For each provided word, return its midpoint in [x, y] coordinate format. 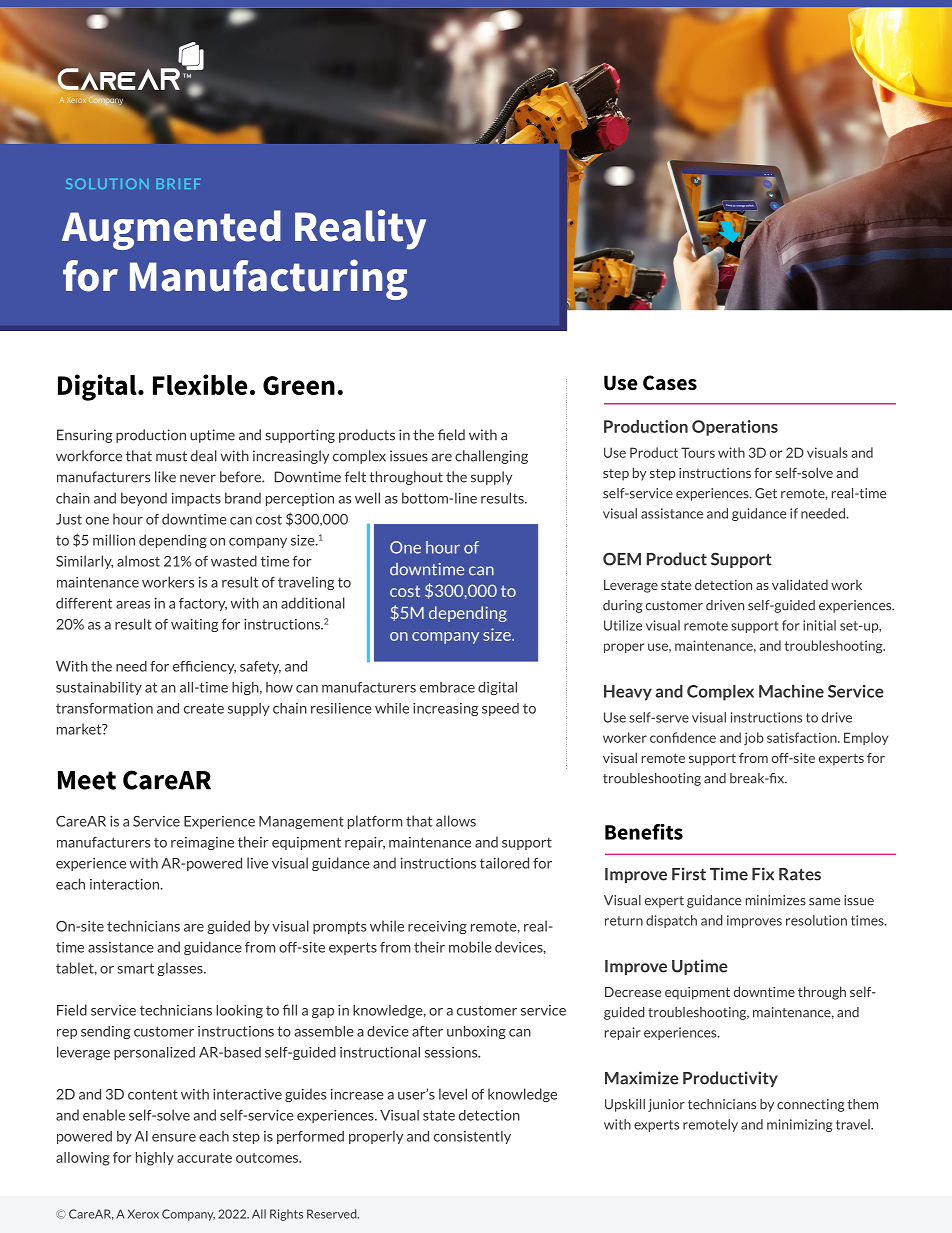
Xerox [143, 1214]
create [204, 708]
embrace [447, 687]
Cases [670, 383]
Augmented [171, 230]
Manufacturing [269, 279]
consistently [472, 1137]
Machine [791, 691]
